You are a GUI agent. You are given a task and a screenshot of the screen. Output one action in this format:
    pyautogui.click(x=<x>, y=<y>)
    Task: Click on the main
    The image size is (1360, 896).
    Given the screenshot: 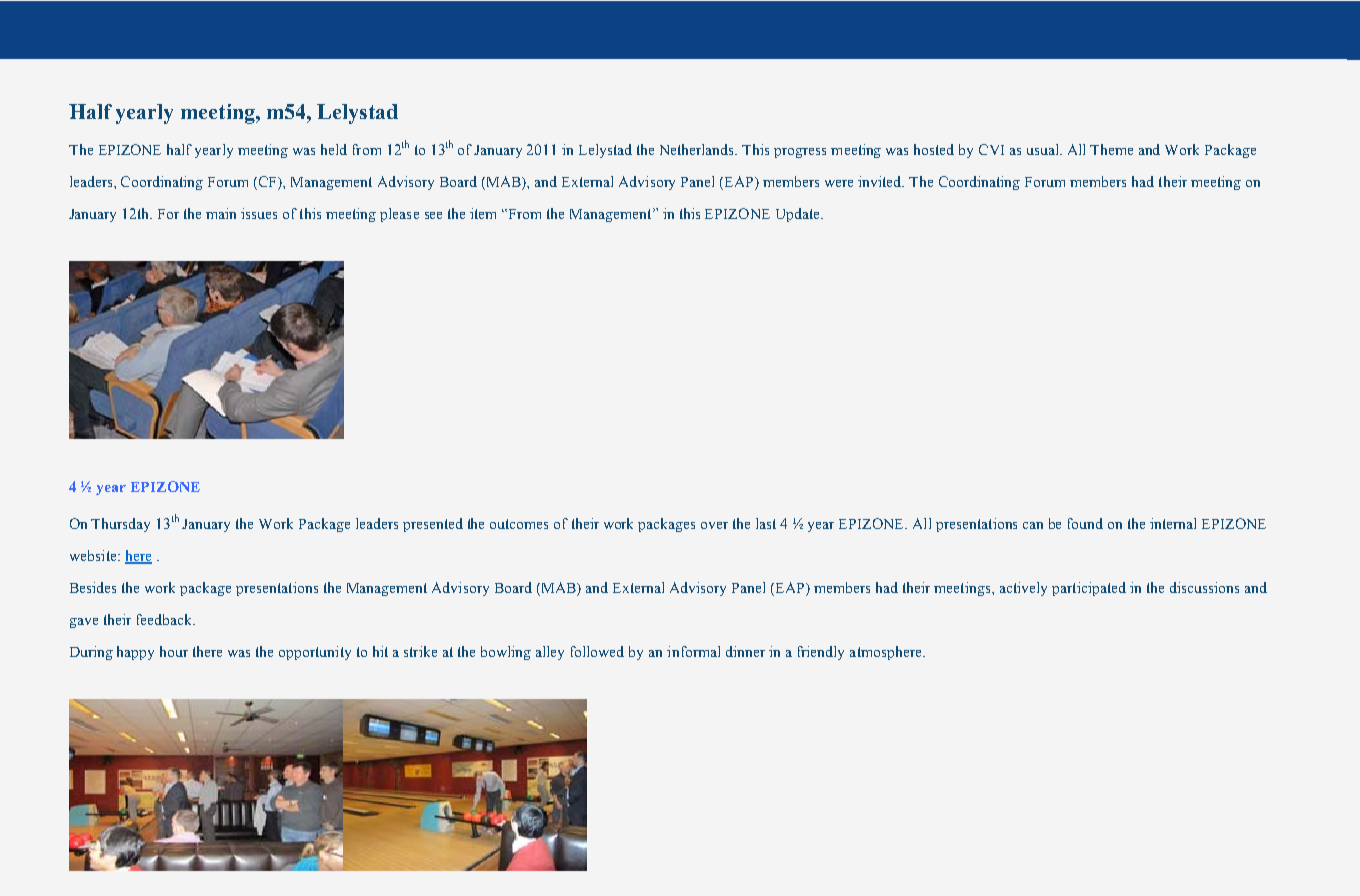 What is the action you would take?
    pyautogui.click(x=221, y=213)
